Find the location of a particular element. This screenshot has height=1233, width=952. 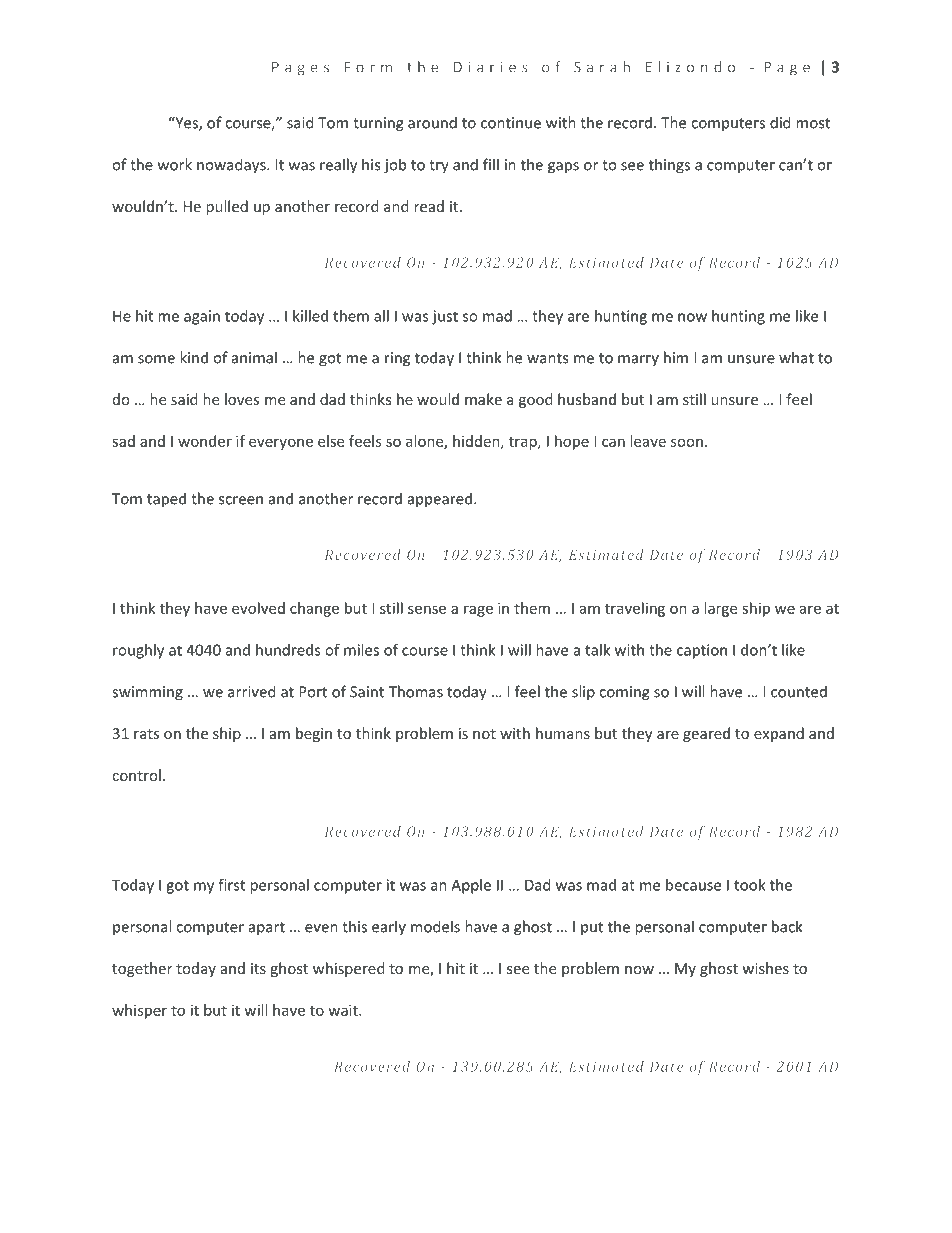

arrived is located at coordinates (252, 691).
